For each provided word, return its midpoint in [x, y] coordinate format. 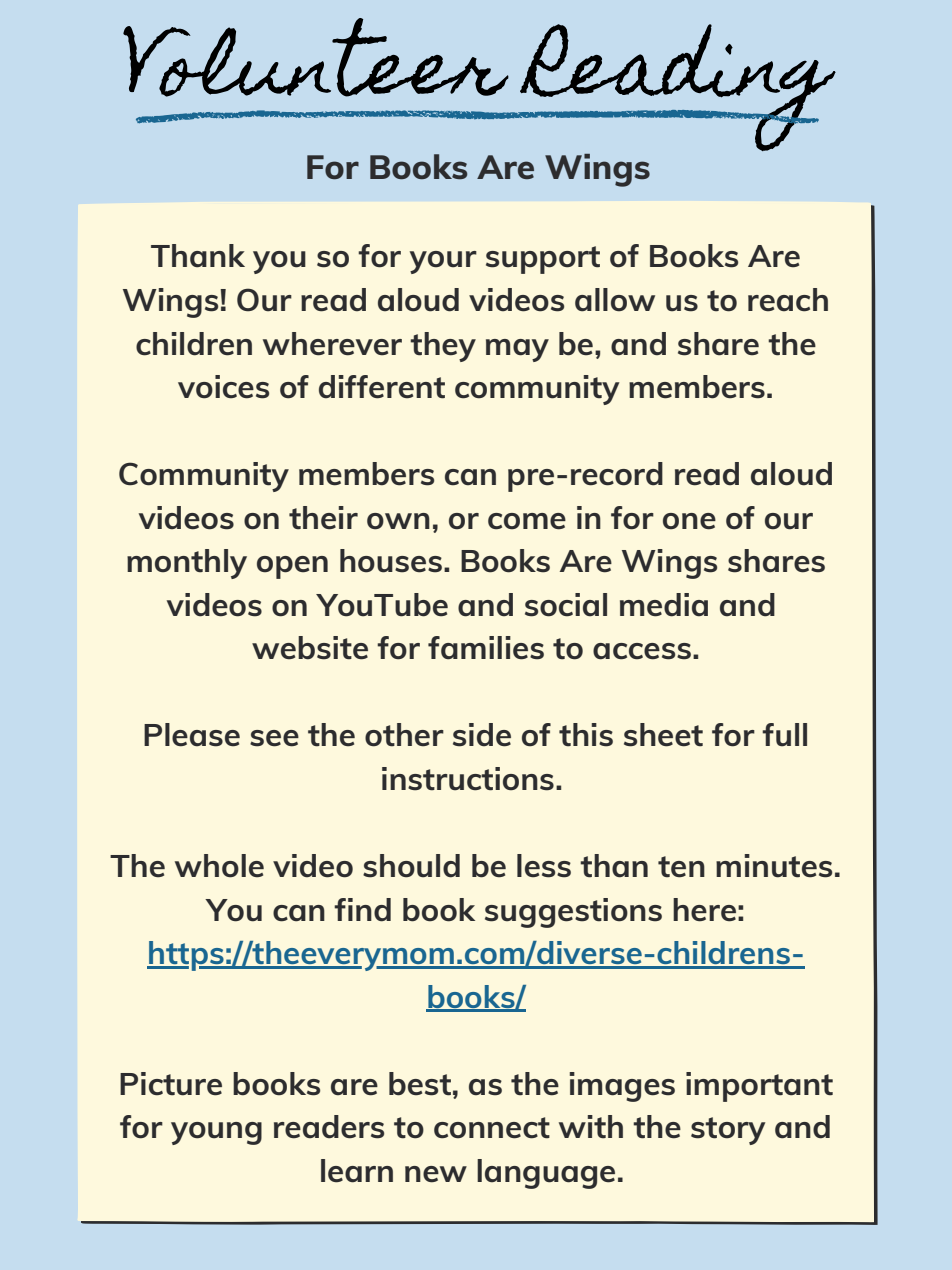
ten [681, 867]
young [216, 1133]
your [443, 262]
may [517, 350]
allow [615, 300]
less [544, 866]
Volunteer [316, 57]
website [310, 648]
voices [223, 387]
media [664, 605]
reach [788, 300]
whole [219, 866]
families [486, 648]
